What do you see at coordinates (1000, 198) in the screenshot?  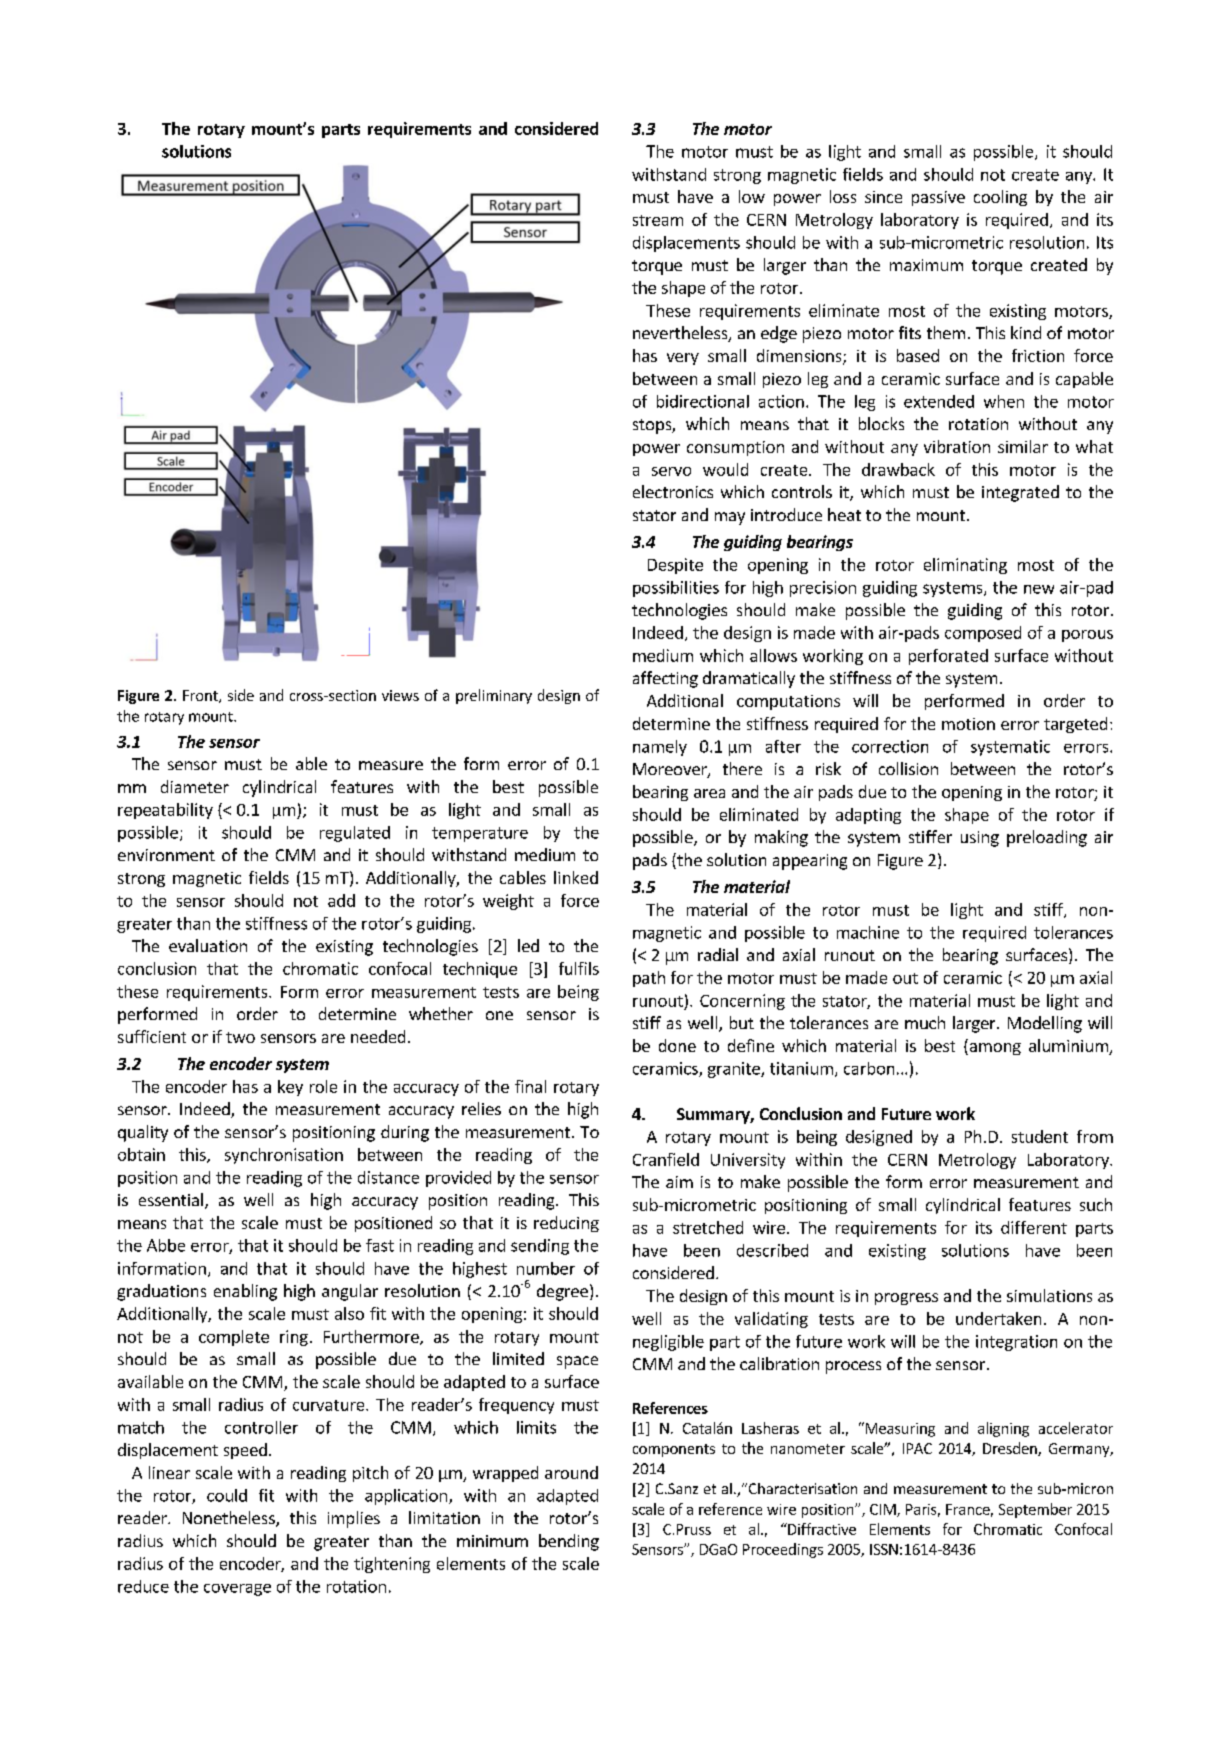 I see `cooling` at bounding box center [1000, 198].
